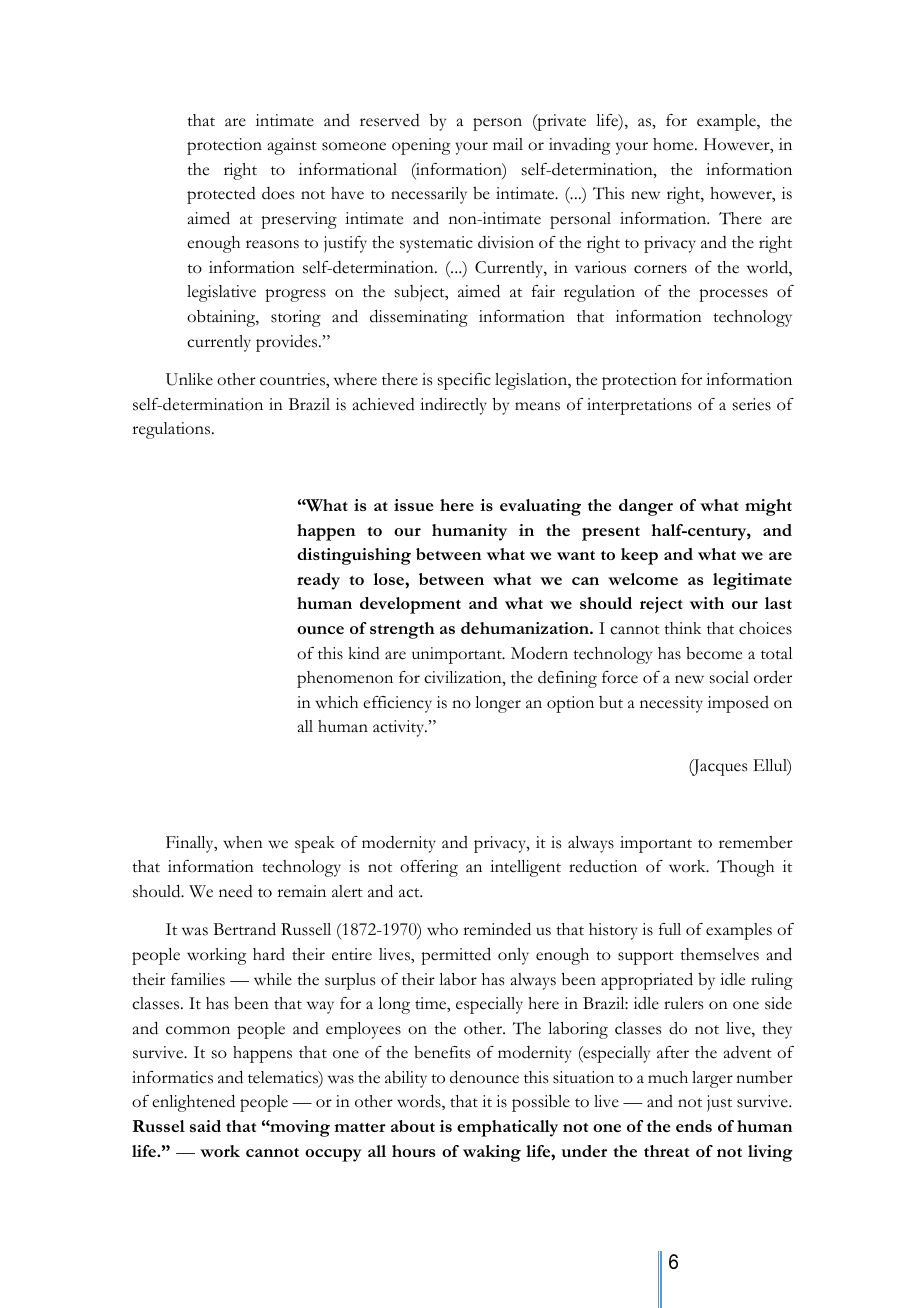 The image size is (924, 1308). I want to click on offering, so click(429, 868).
